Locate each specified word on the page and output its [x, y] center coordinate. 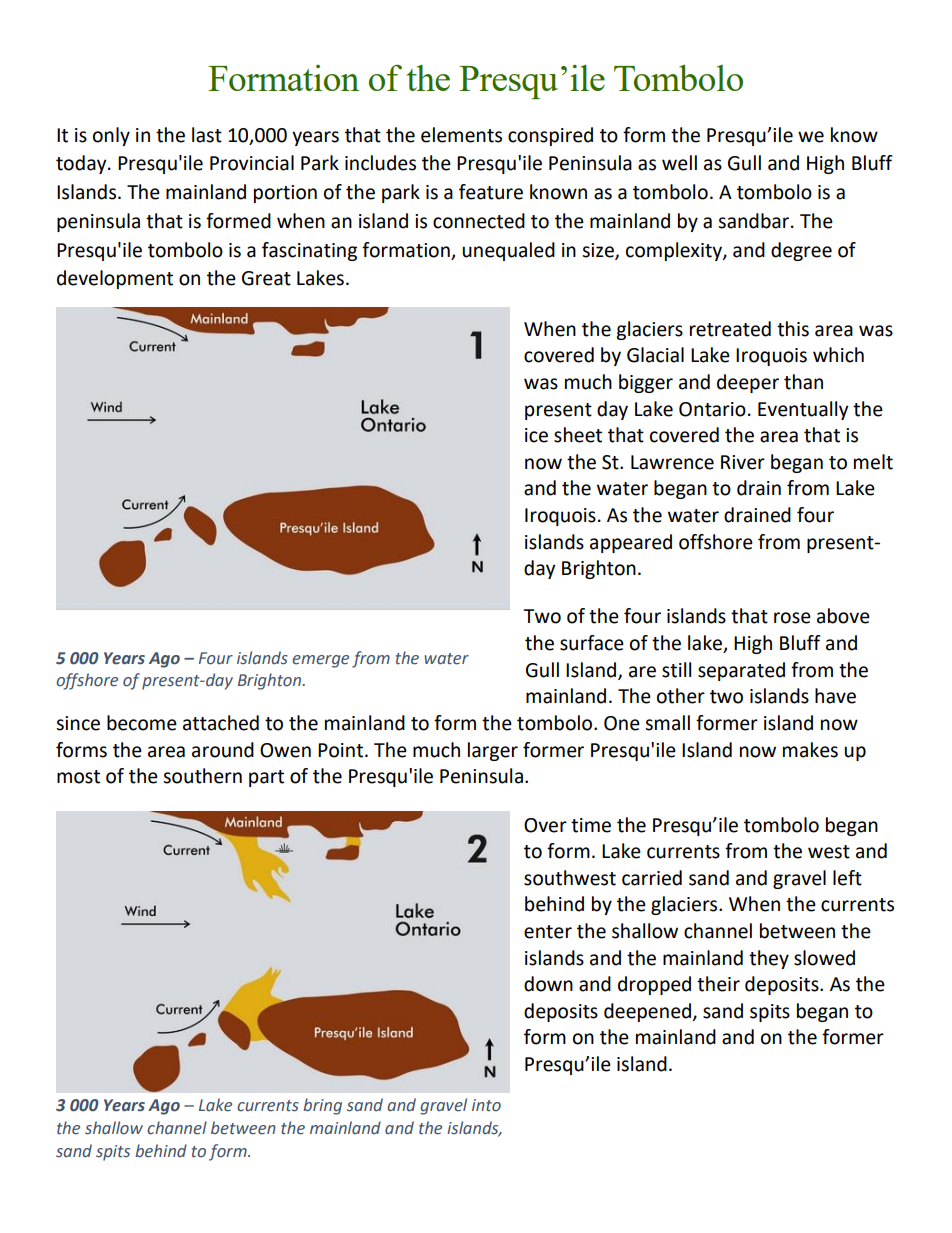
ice [536, 435]
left [847, 878]
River [743, 462]
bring [322, 1106]
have [835, 696]
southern [202, 776]
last [207, 135]
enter [548, 932]
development [115, 279]
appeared [631, 543]
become [142, 723]
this [793, 329]
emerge [320, 661]
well [679, 163]
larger [493, 751]
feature [491, 192]
